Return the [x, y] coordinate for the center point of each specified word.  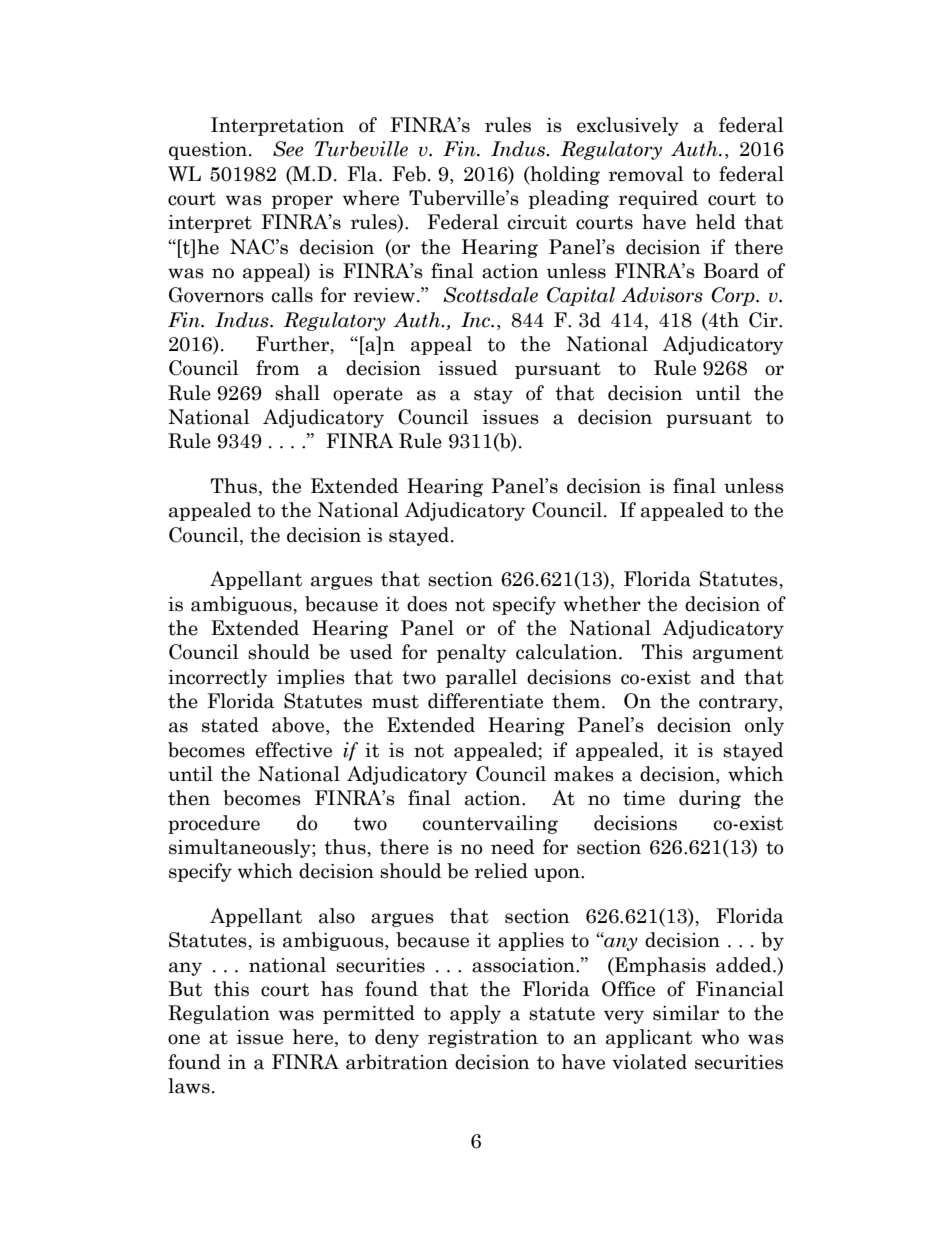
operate [368, 395]
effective [293, 750]
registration [483, 1039]
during [710, 799]
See [288, 149]
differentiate [485, 701]
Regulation [219, 1014]
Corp [734, 296]
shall [297, 393]
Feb [409, 174]
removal [646, 174]
